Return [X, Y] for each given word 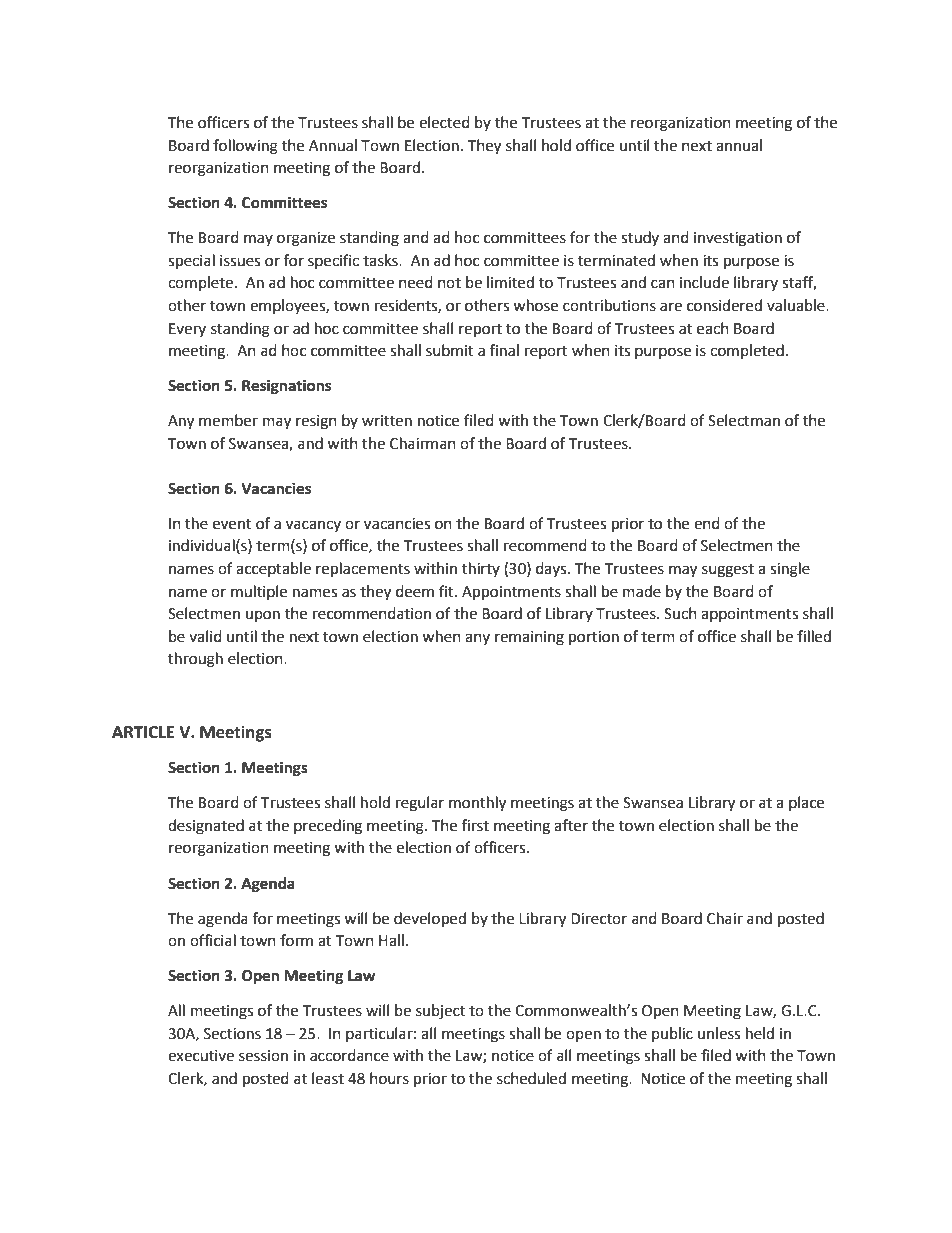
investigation [738, 239]
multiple [259, 592]
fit [447, 591]
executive [201, 1056]
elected [444, 122]
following [245, 147]
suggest [728, 571]
